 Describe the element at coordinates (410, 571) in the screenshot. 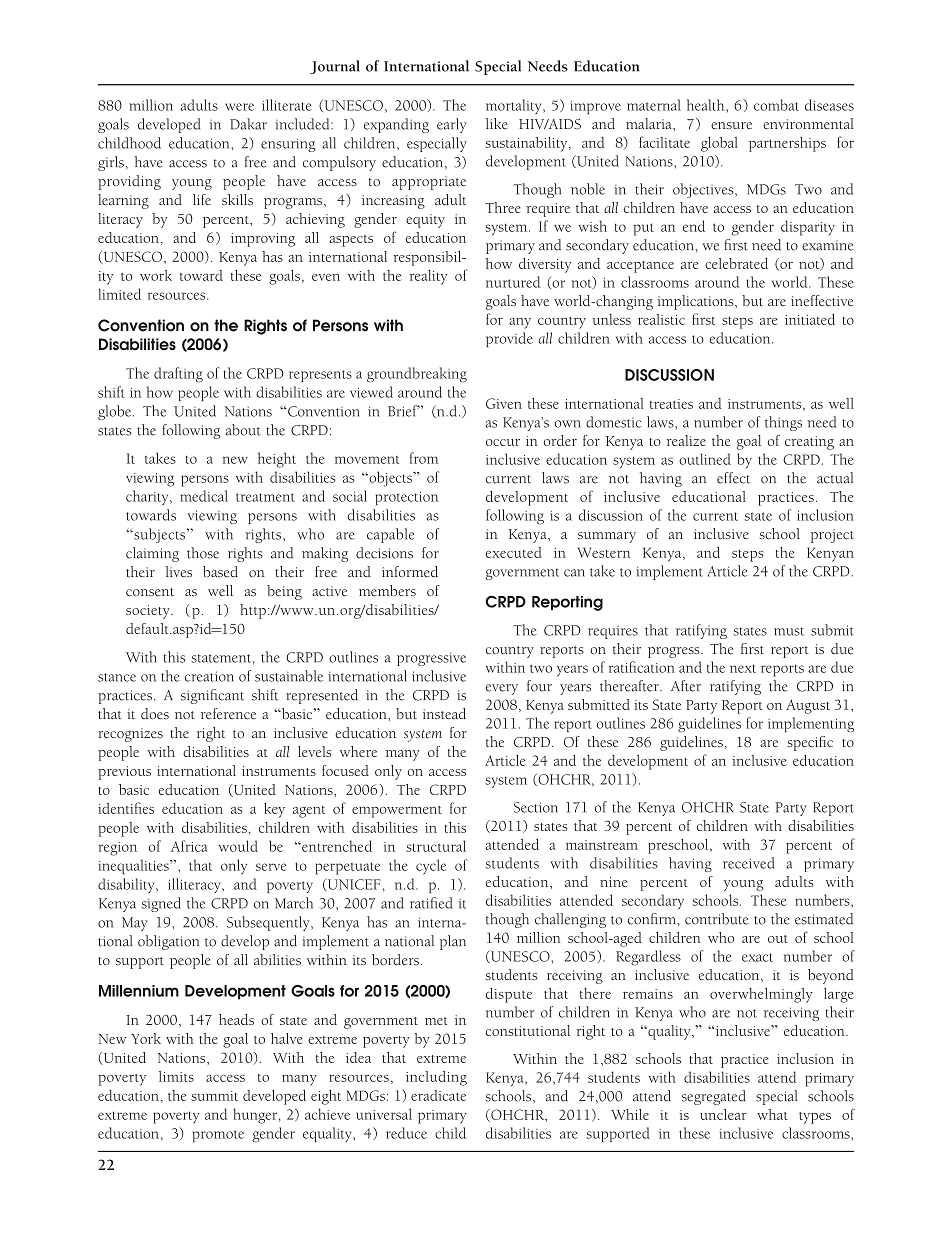

I see `informed` at that location.
